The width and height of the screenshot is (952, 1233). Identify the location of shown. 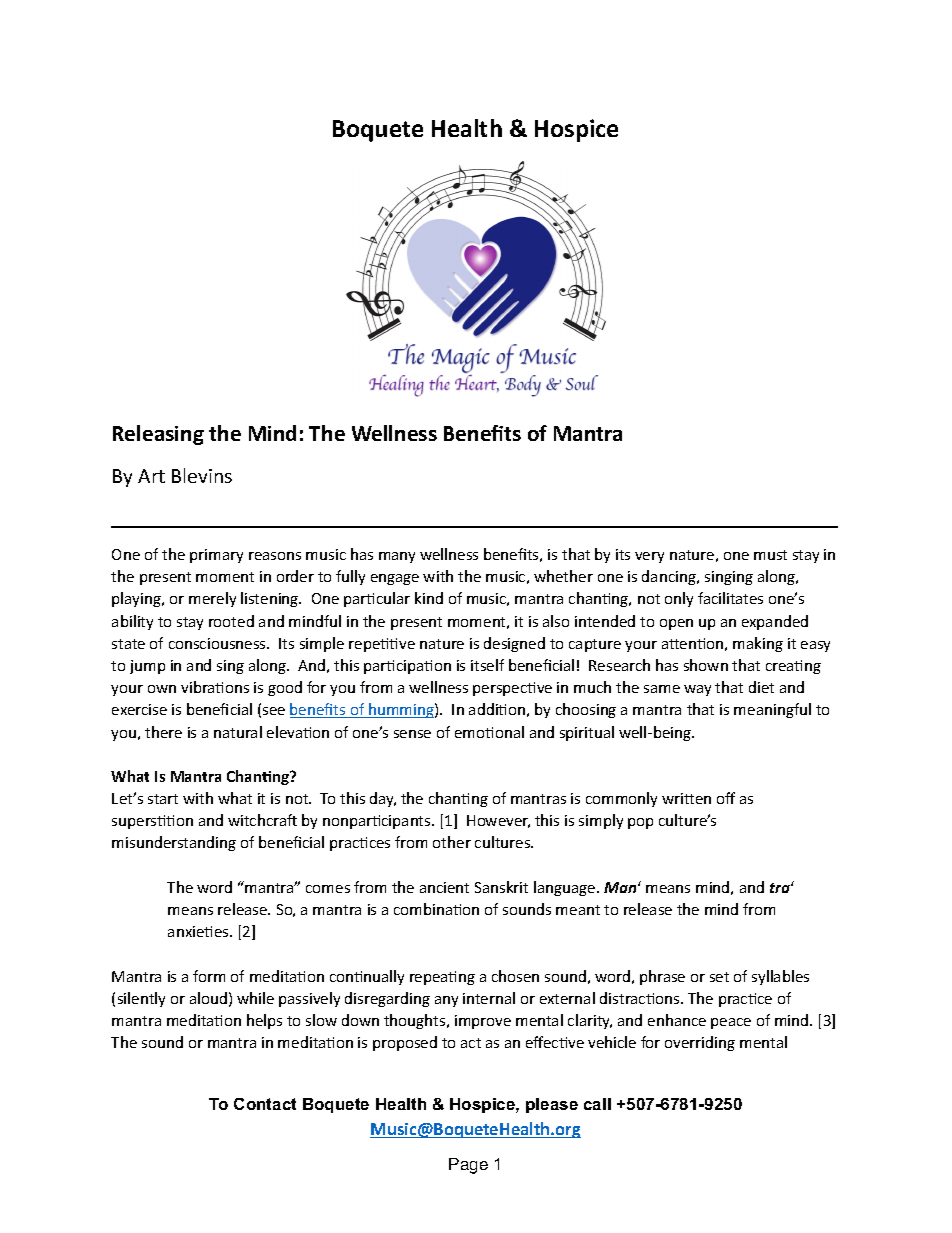
(706, 665).
